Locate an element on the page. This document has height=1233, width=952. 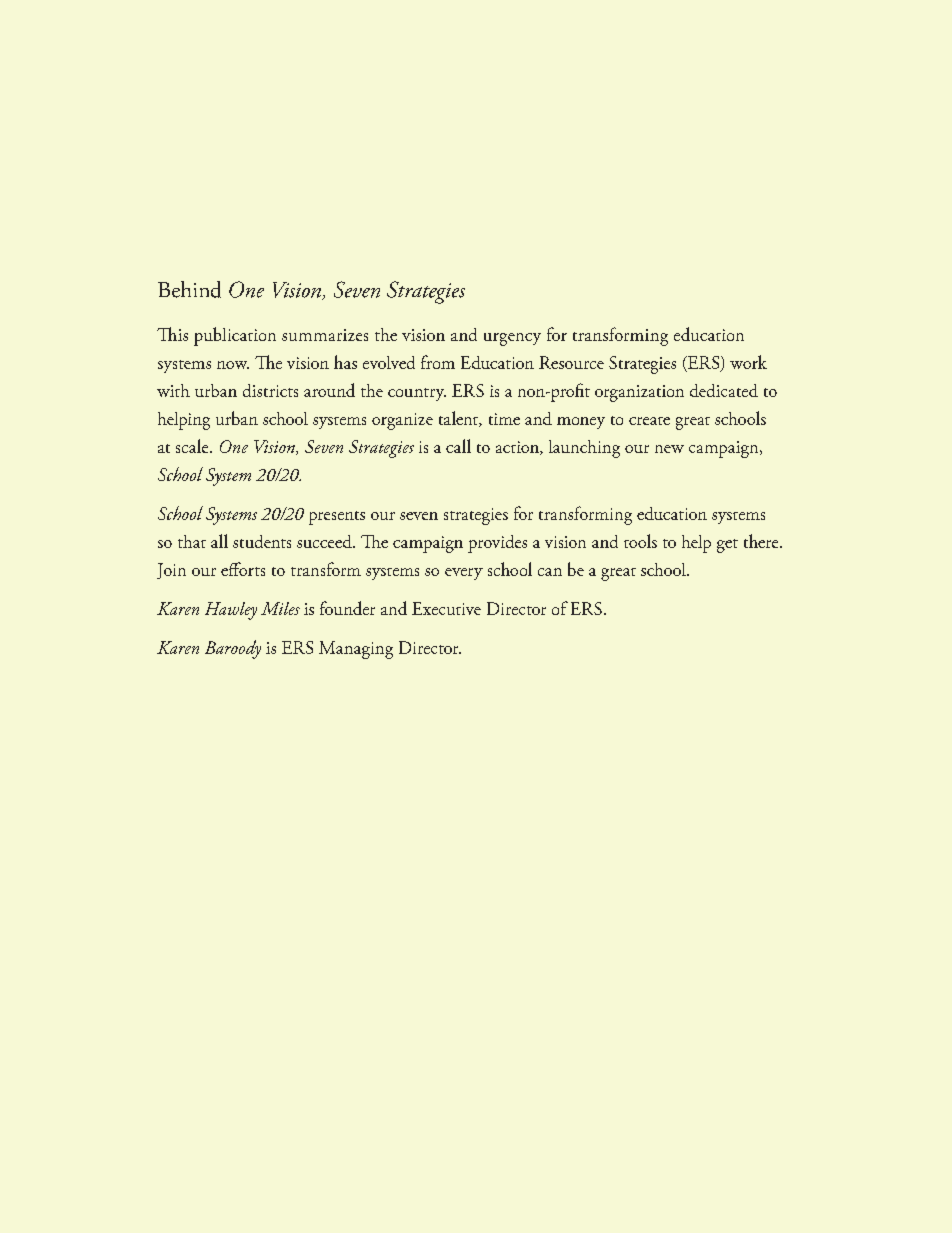
Hawley is located at coordinates (231, 611).
